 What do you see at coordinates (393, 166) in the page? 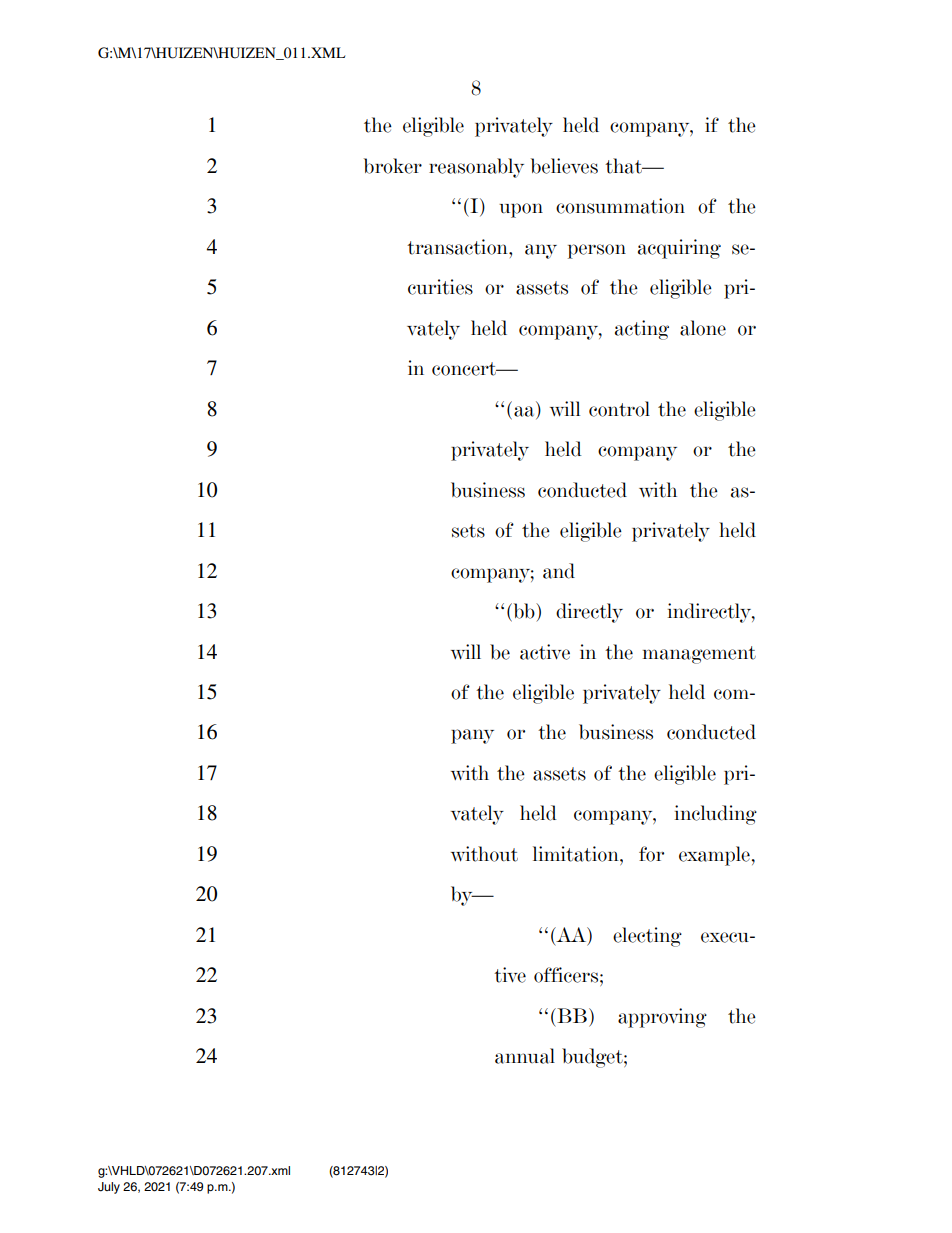
I see `broker` at bounding box center [393, 166].
